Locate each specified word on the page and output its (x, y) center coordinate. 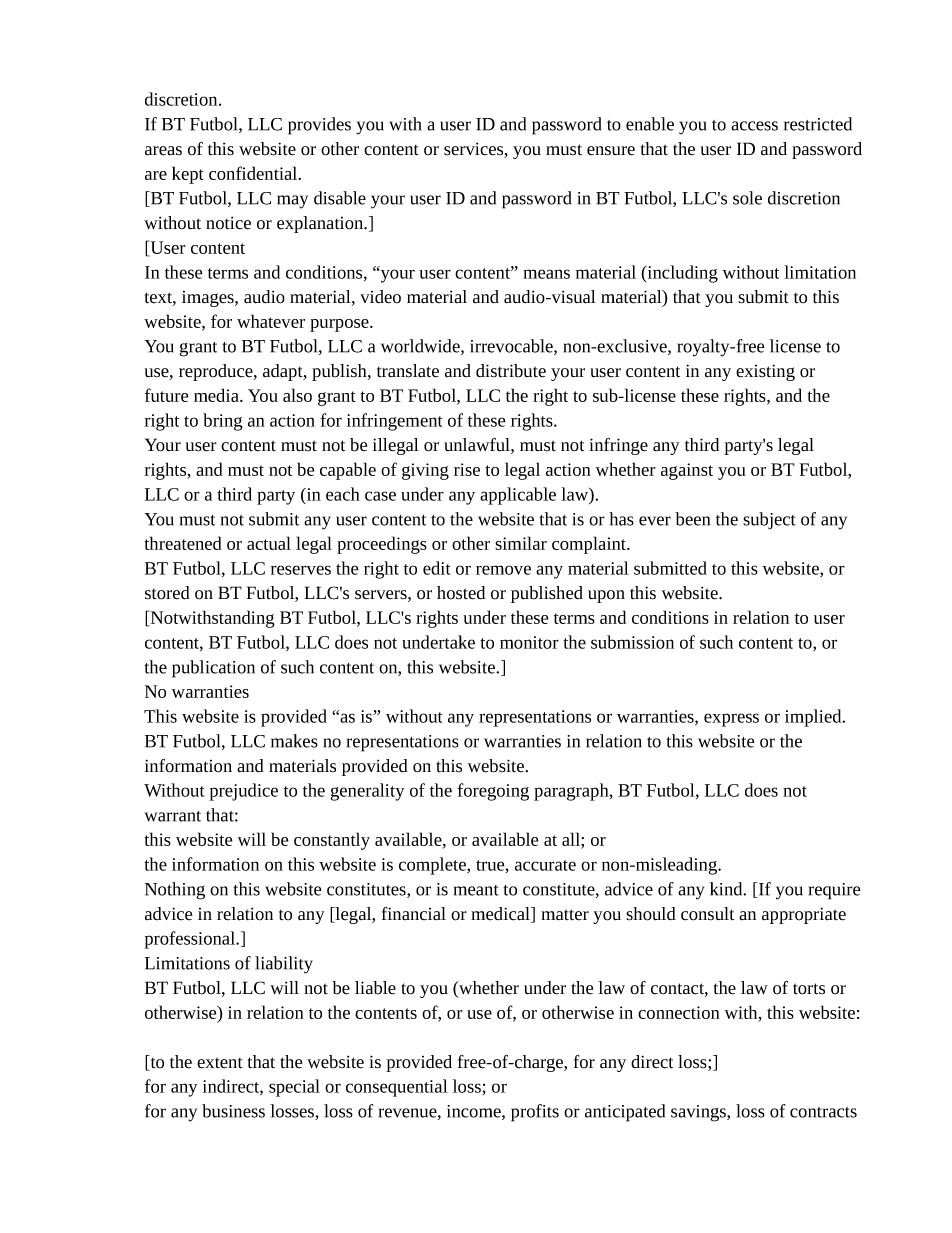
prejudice (243, 792)
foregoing (493, 792)
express (731, 720)
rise (467, 469)
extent (220, 1063)
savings (699, 1113)
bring (223, 422)
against (687, 471)
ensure (611, 151)
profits (535, 1113)
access (754, 126)
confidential (254, 173)
